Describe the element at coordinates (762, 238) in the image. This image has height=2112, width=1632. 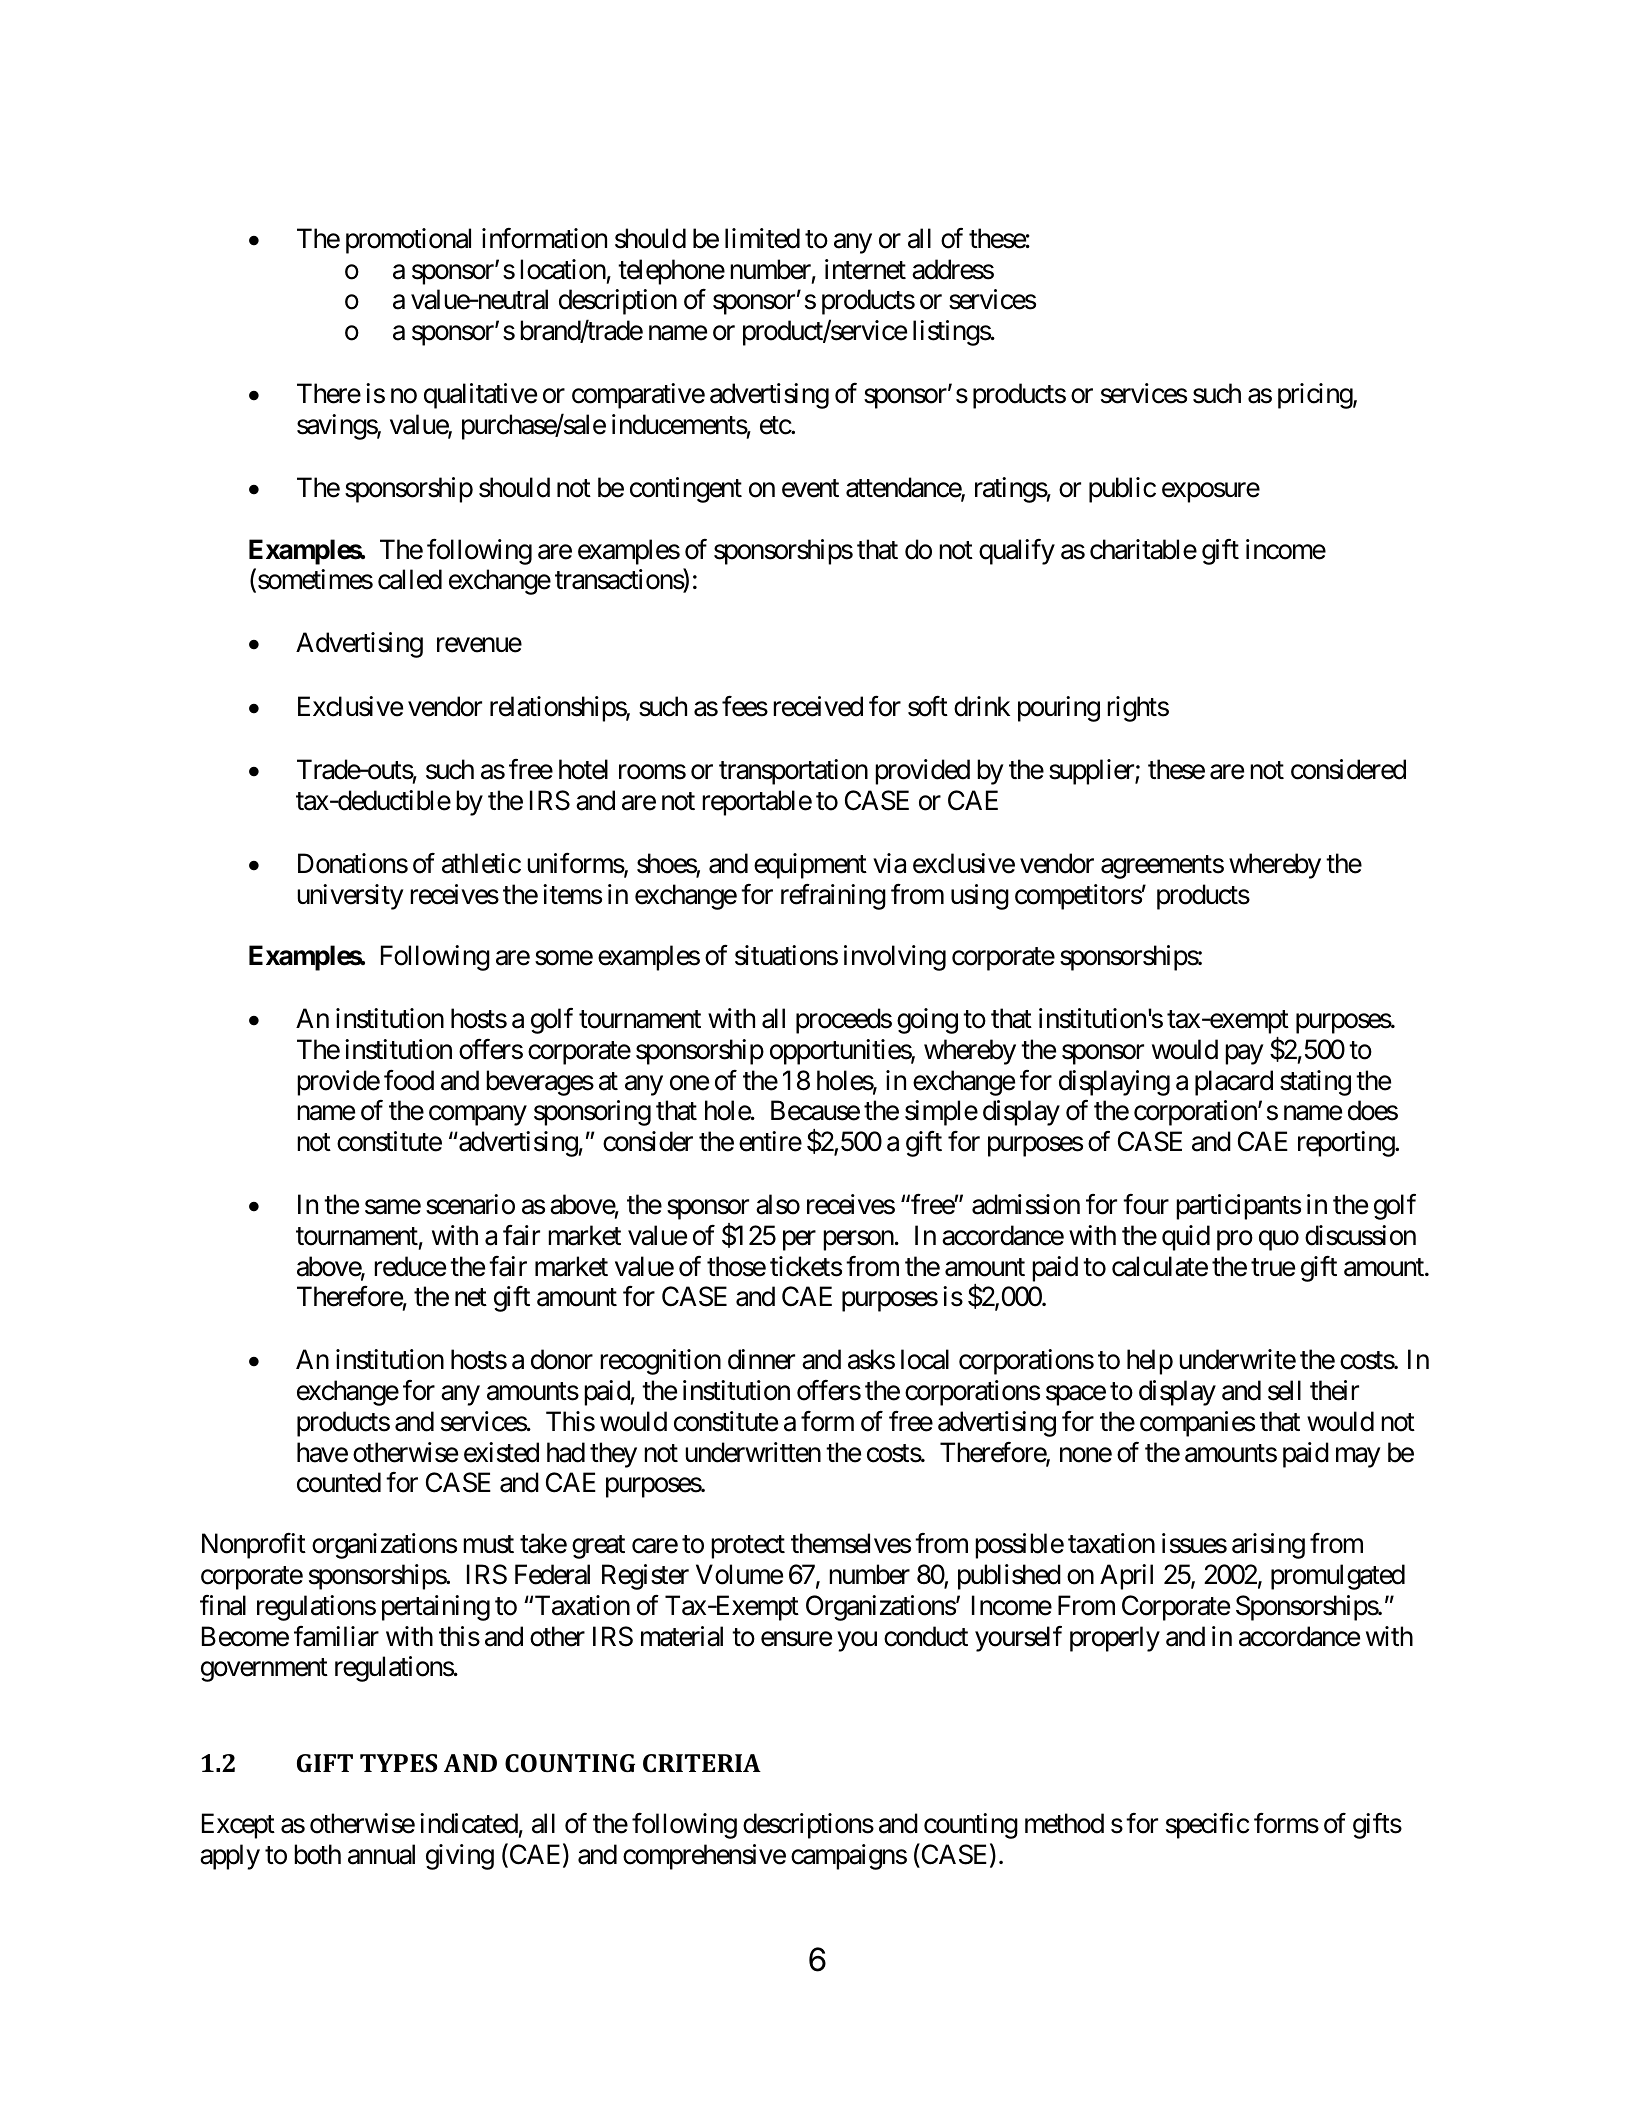
I see `limited` at that location.
